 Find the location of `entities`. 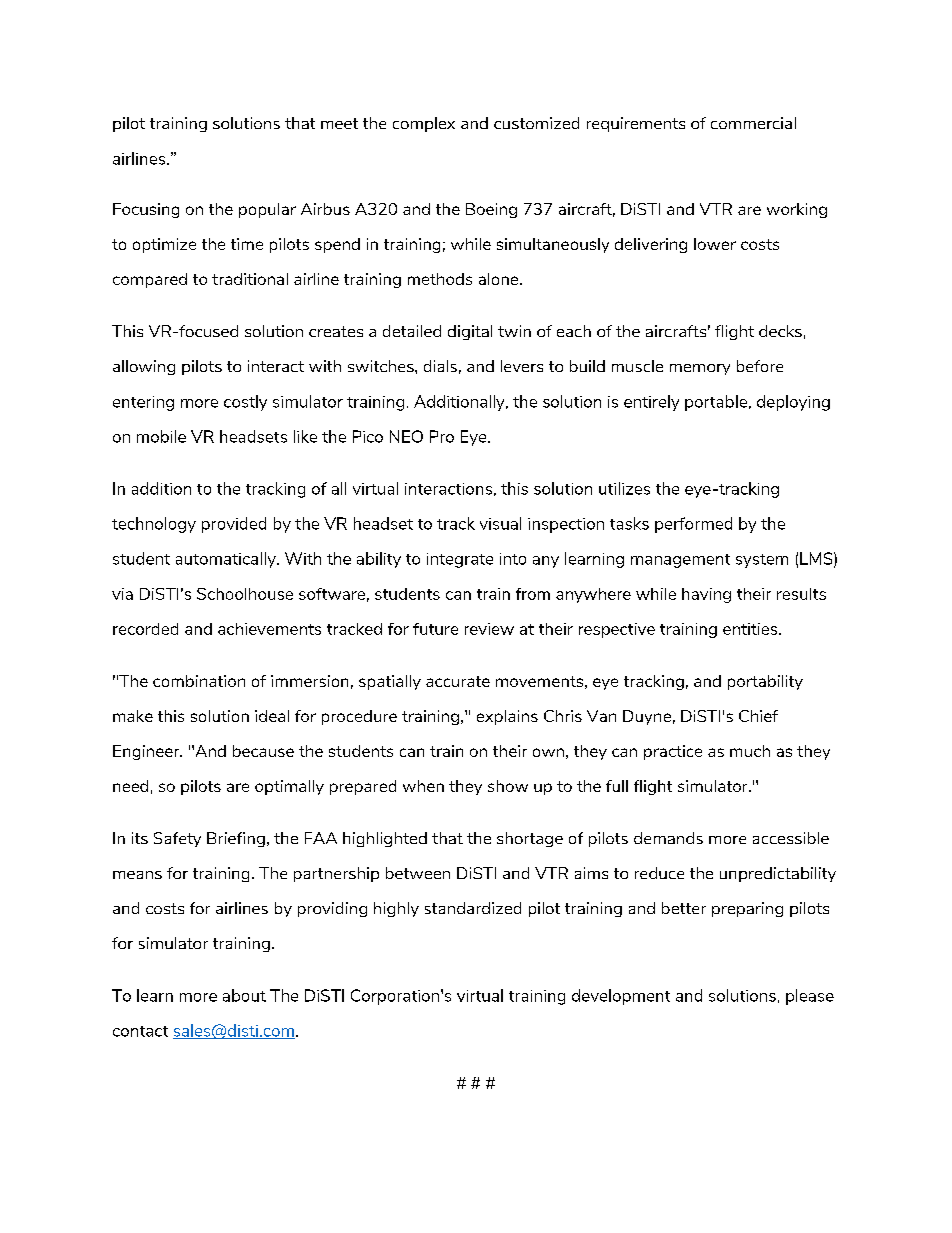

entities is located at coordinates (751, 629).
